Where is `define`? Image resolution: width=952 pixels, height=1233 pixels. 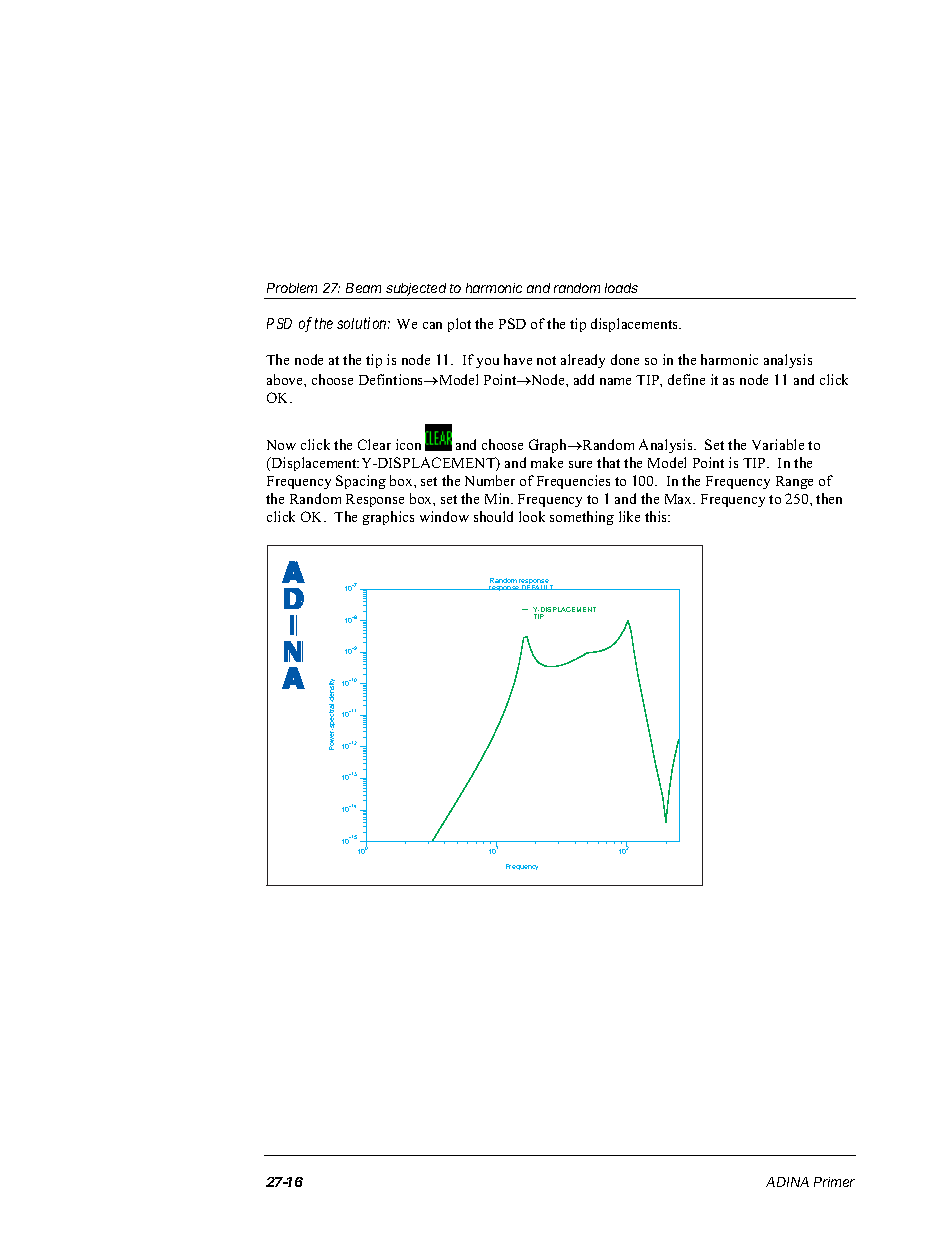
define is located at coordinates (686, 379).
